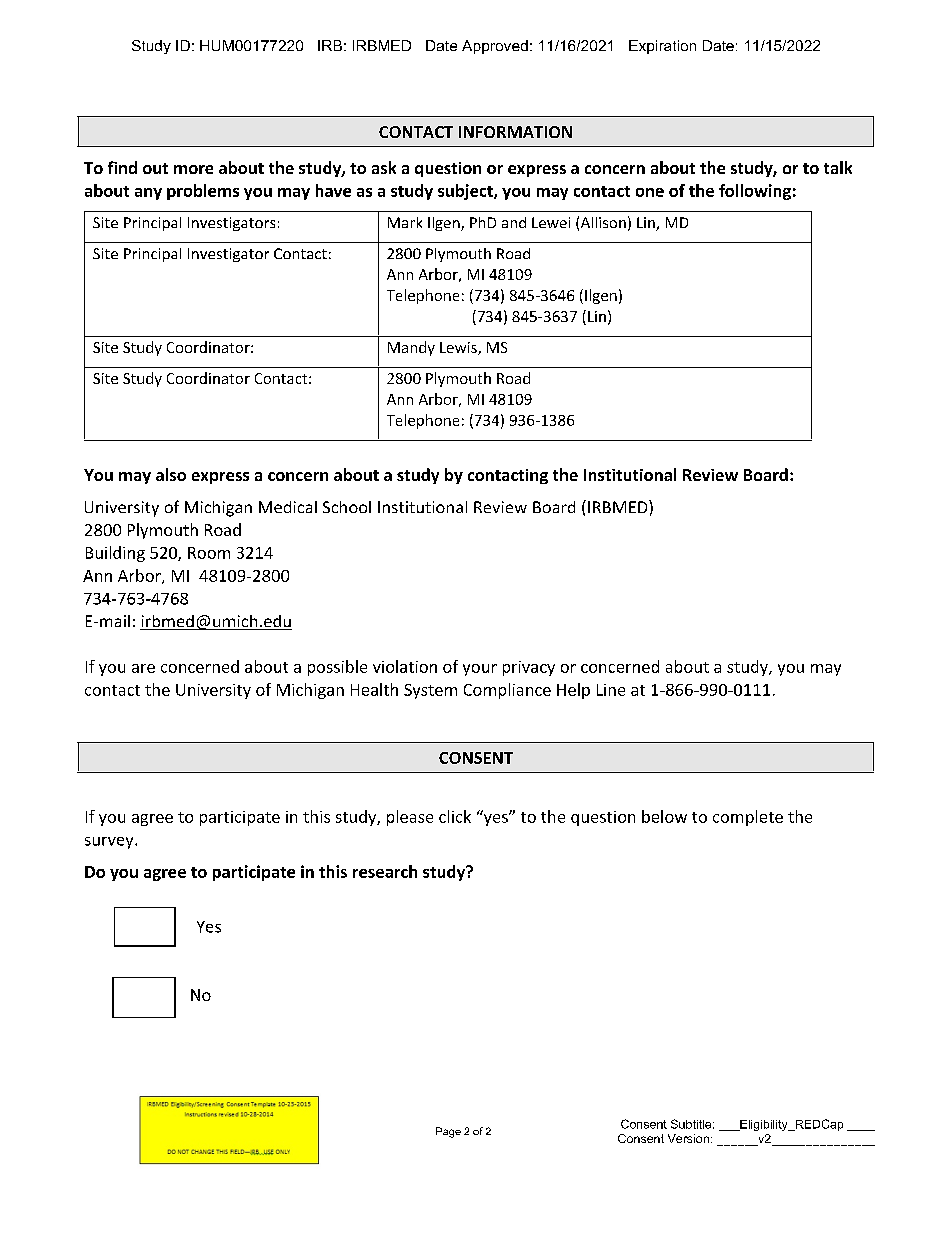 The image size is (952, 1233). I want to click on Approved, so click(495, 47).
